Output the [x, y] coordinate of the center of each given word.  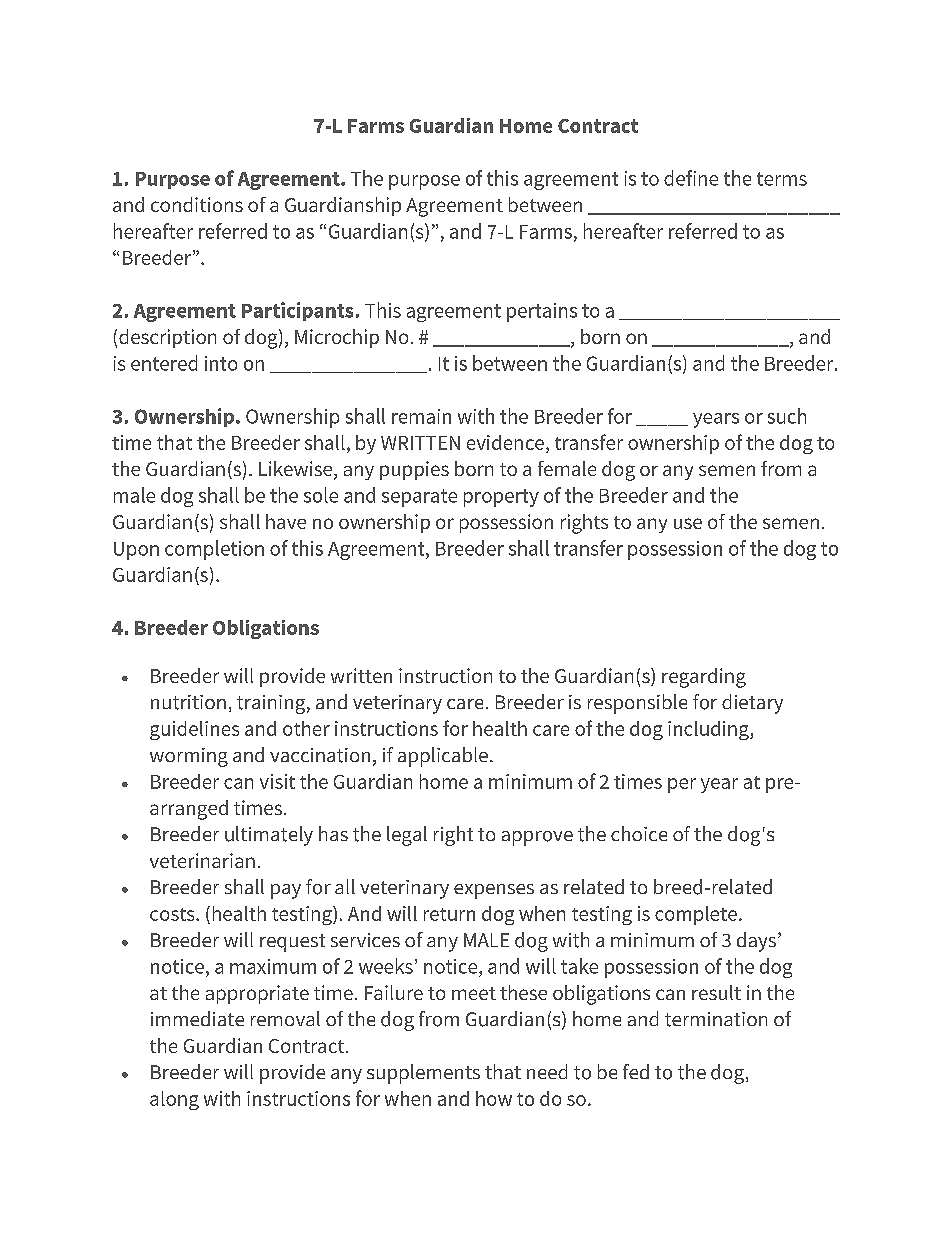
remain [421, 416]
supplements [423, 1074]
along [174, 1100]
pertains [542, 312]
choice [639, 833]
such [787, 416]
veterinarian [202, 860]
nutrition [188, 702]
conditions [197, 204]
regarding [704, 678]
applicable [443, 757]
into [221, 363]
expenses [494, 891]
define [691, 178]
